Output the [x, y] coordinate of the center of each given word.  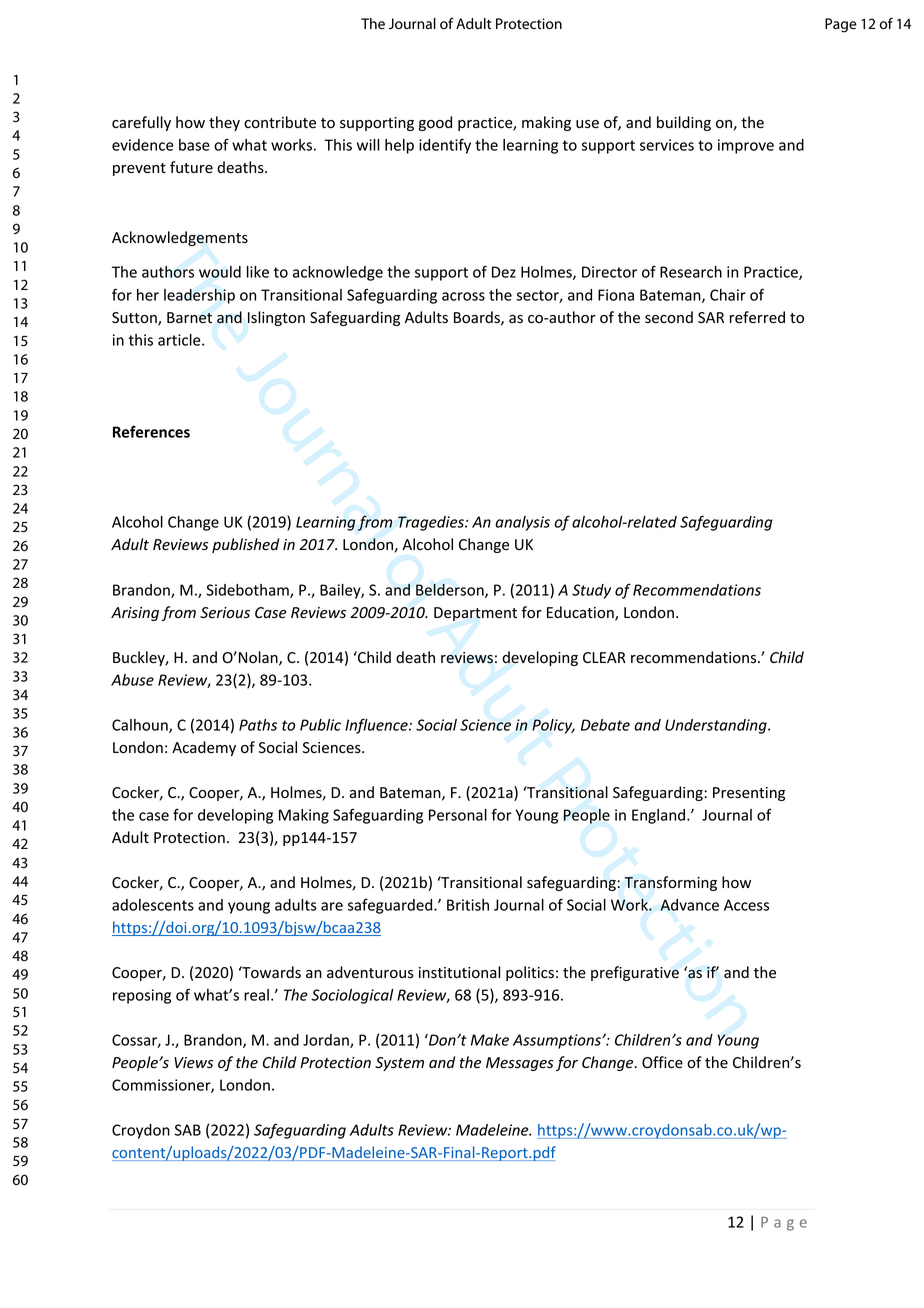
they [224, 123]
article [180, 340]
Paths [258, 725]
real [256, 995]
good [435, 123]
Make [490, 1040]
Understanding [717, 726]
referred [757, 317]
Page [841, 25]
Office [662, 1062]
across [463, 296]
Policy [553, 726]
